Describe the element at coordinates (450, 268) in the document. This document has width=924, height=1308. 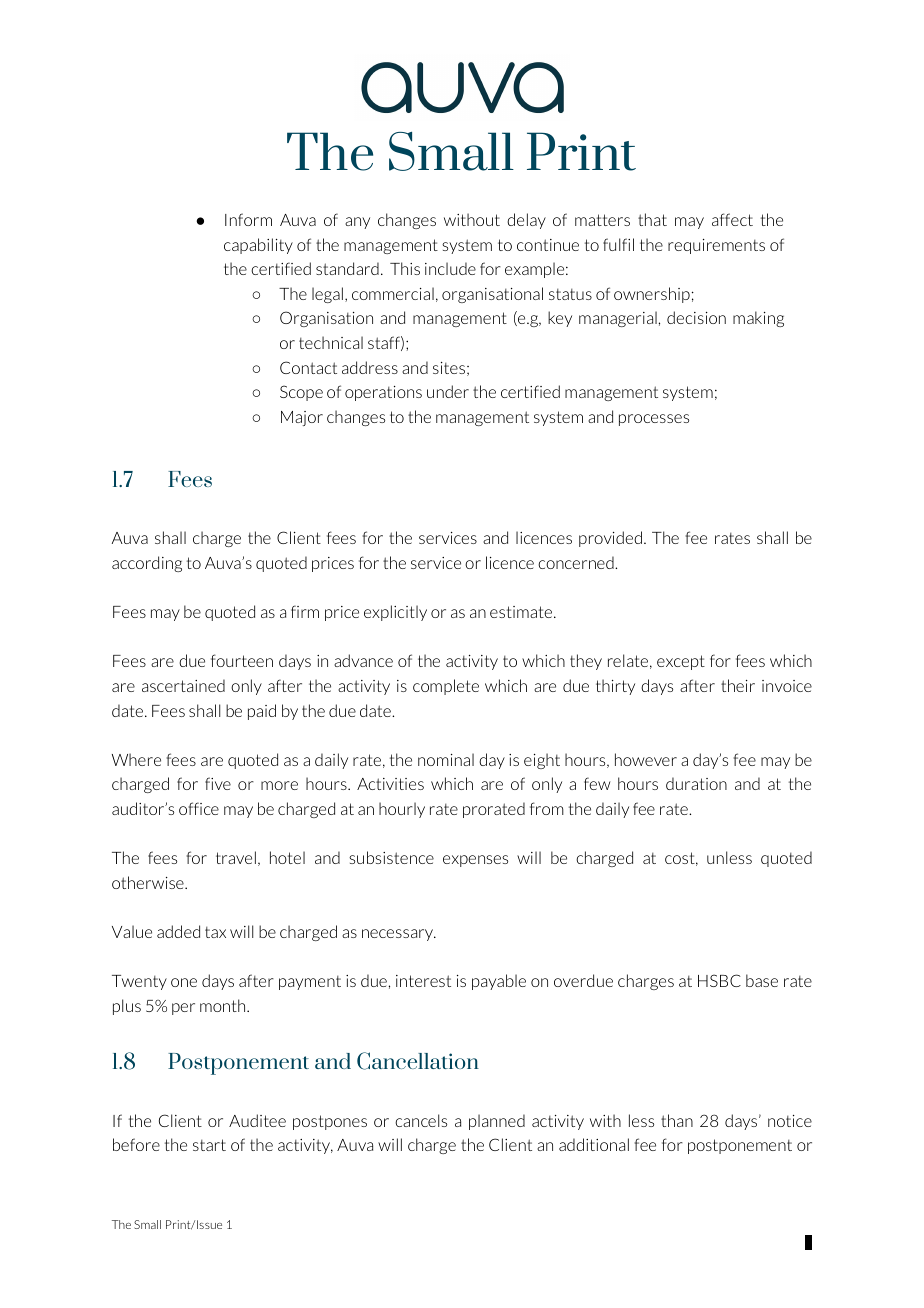
I see `include` at that location.
